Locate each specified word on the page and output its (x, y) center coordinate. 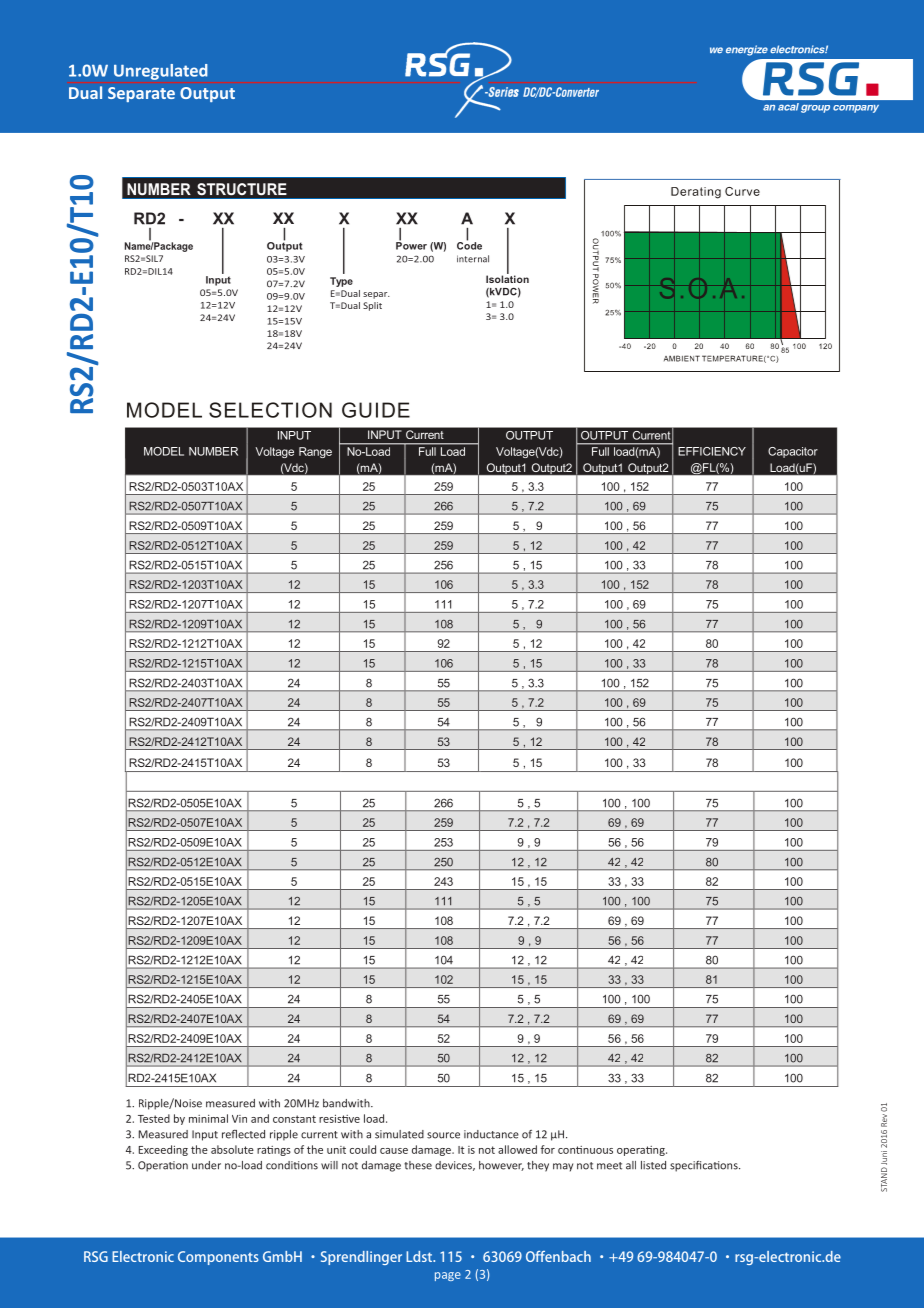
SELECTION (270, 410)
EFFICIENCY (712, 451)
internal (473, 259)
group (815, 108)
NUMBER (213, 451)
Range (315, 452)
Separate (141, 94)
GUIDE (376, 410)
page (448, 1276)
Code (469, 245)
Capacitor (793, 452)
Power (411, 245)
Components (218, 1258)
